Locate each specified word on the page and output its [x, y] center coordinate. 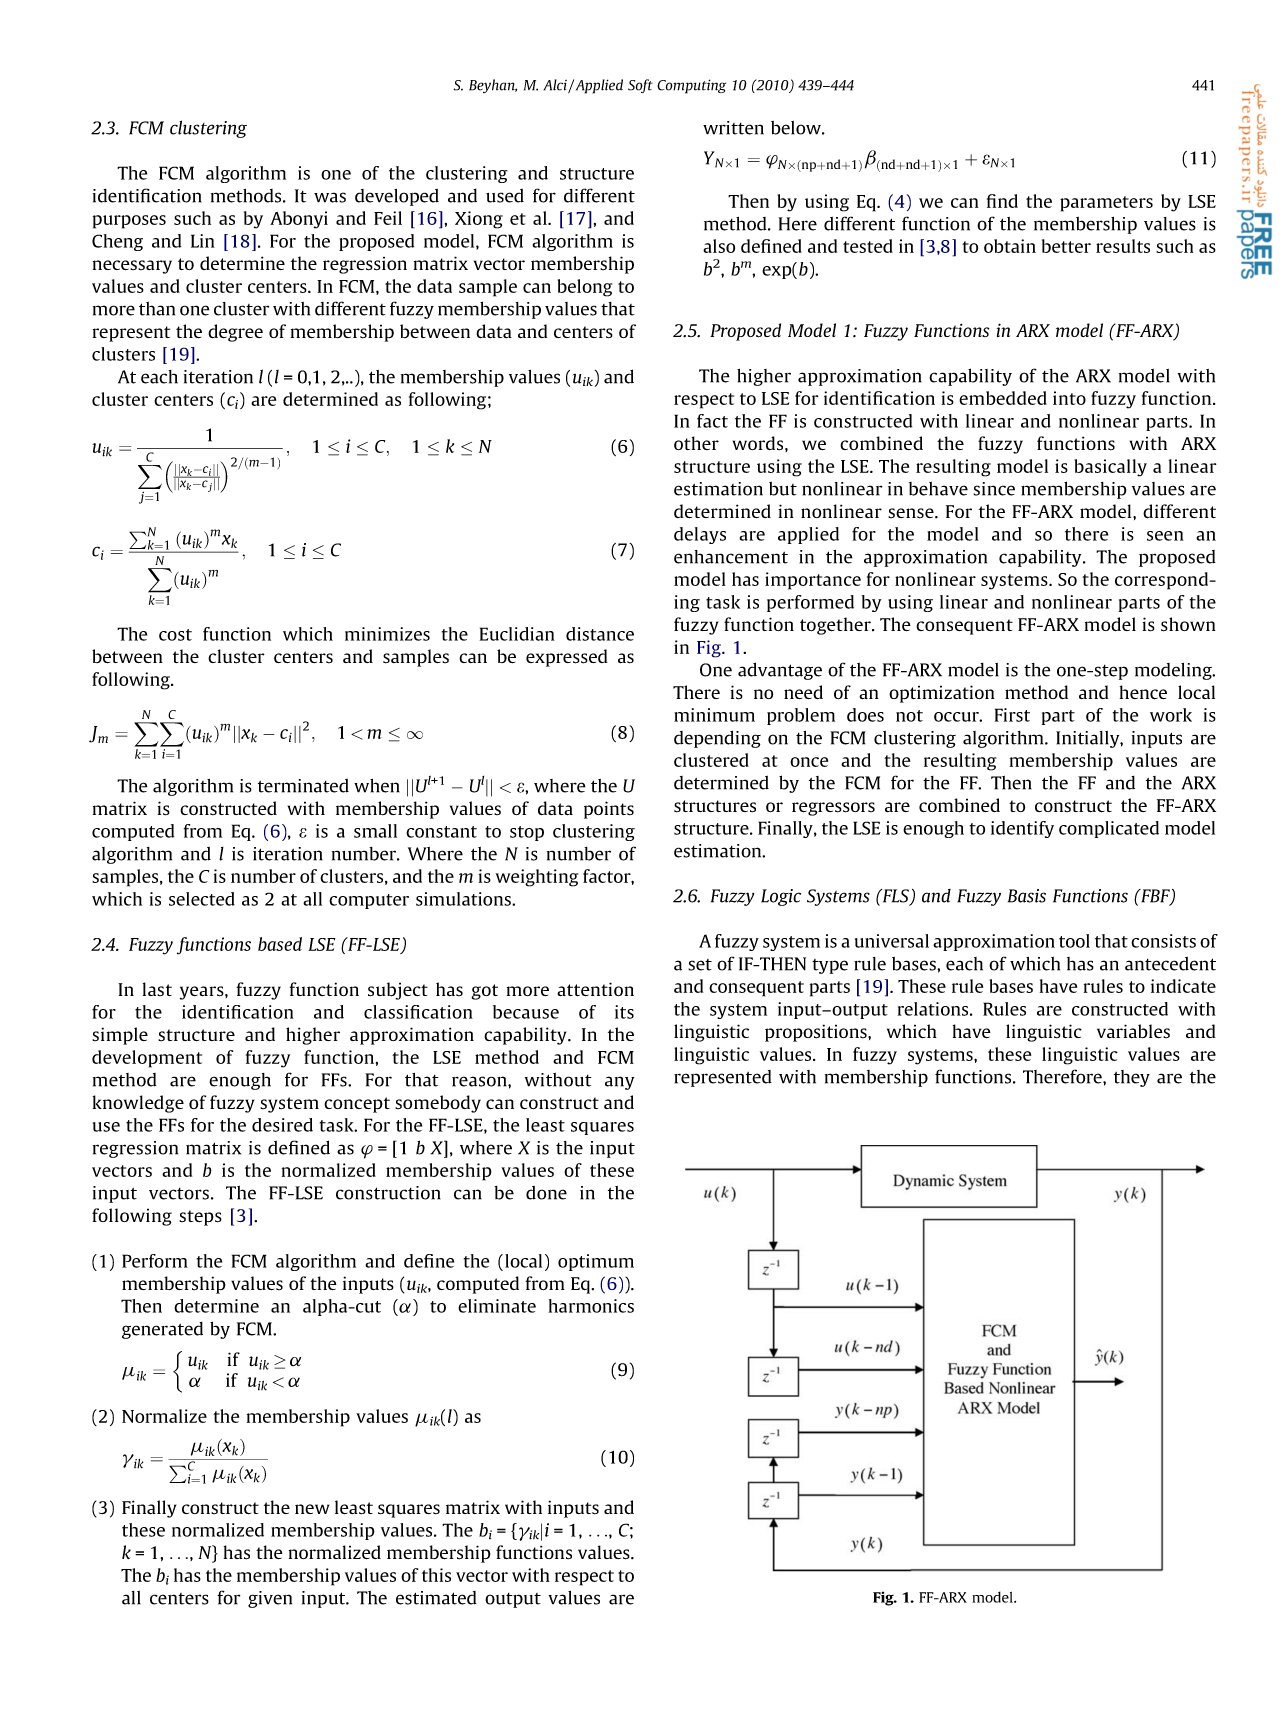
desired [282, 1125]
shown [1188, 624]
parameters [1106, 204]
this [436, 1575]
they [1132, 1078]
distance [600, 634]
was [330, 197]
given [270, 1599]
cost [175, 635]
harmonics [591, 1306]
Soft [640, 86]
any [619, 1083]
